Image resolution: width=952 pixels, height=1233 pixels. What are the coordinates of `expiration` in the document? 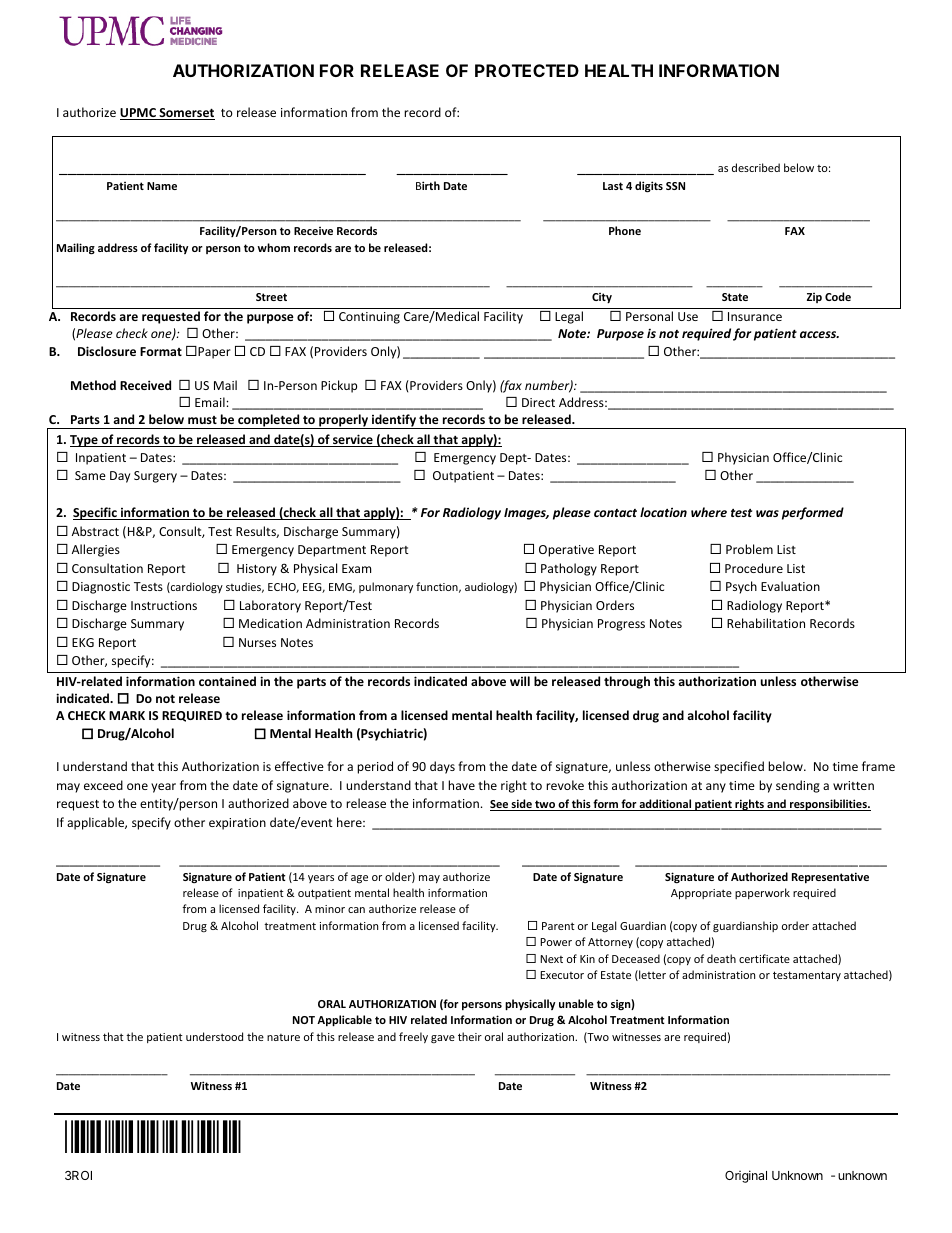 It's located at (237, 824).
